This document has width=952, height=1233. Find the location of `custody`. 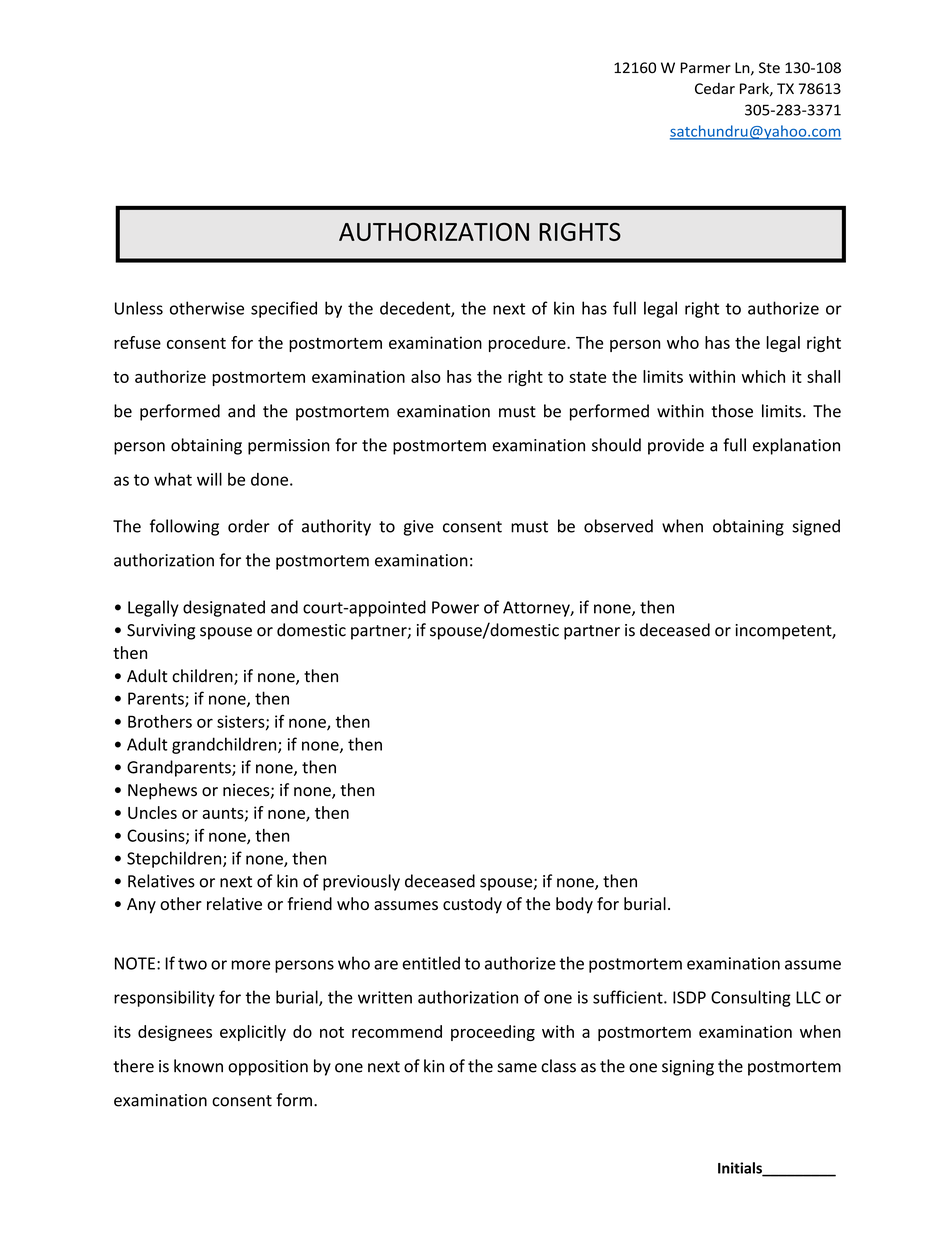

custody is located at coordinates (472, 905).
